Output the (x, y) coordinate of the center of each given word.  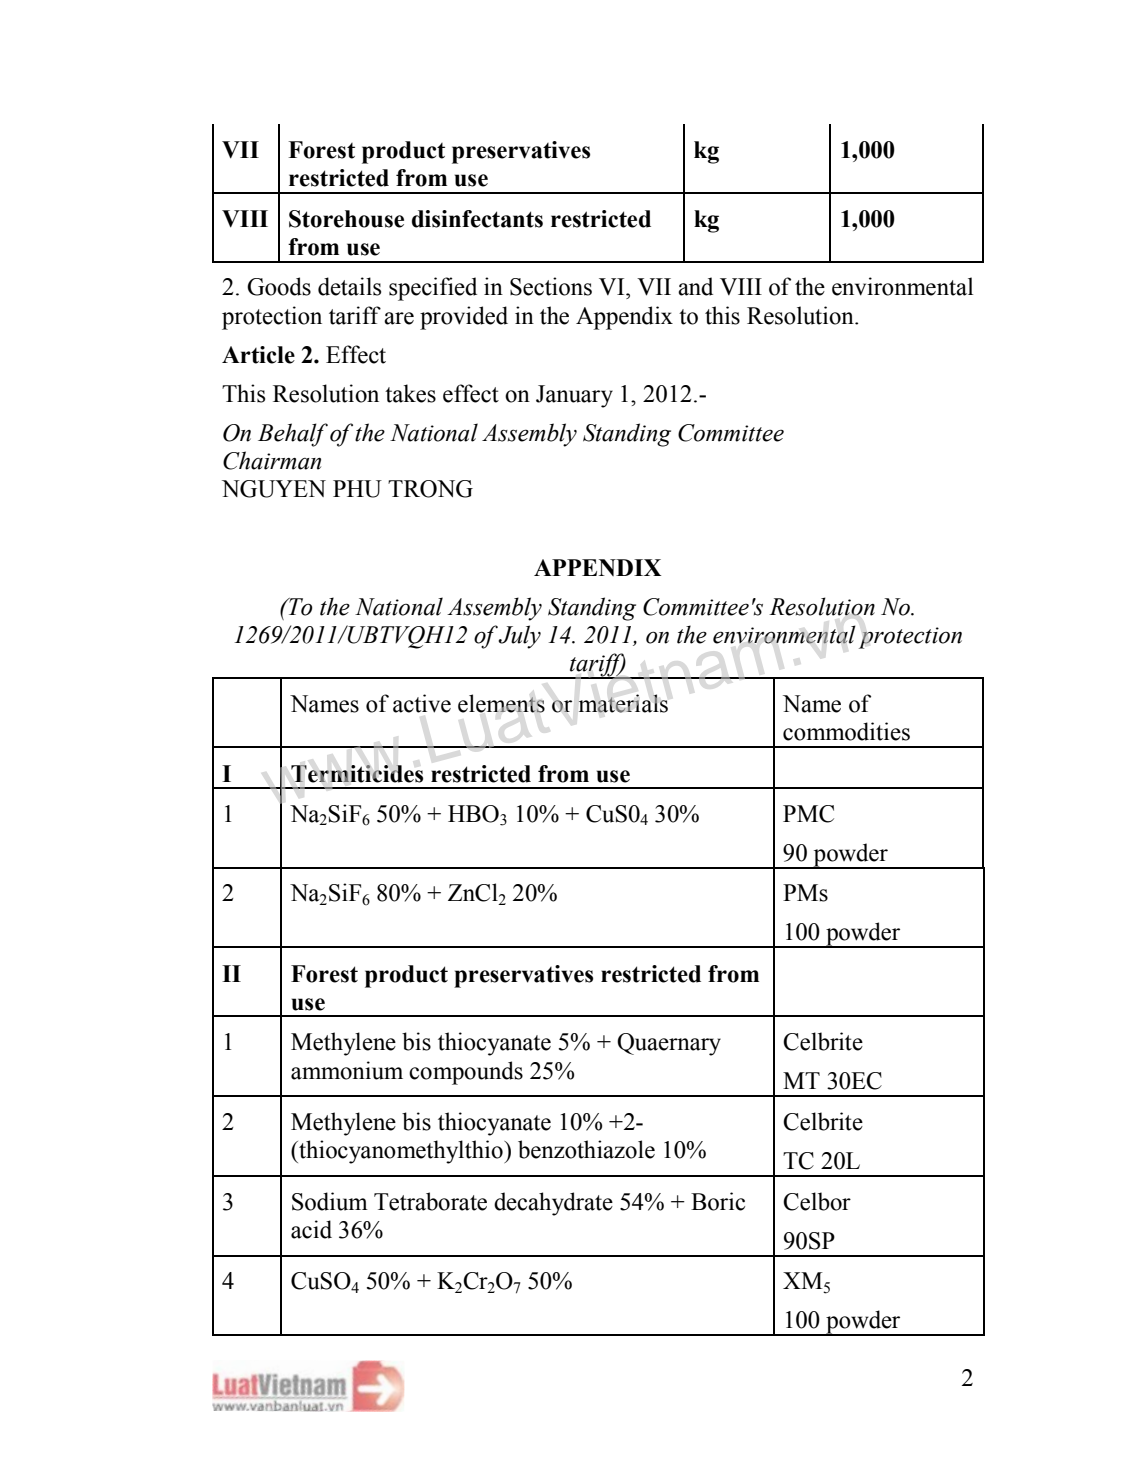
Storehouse (346, 219)
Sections (551, 286)
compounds (466, 1073)
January (574, 396)
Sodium (330, 1201)
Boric (718, 1201)
